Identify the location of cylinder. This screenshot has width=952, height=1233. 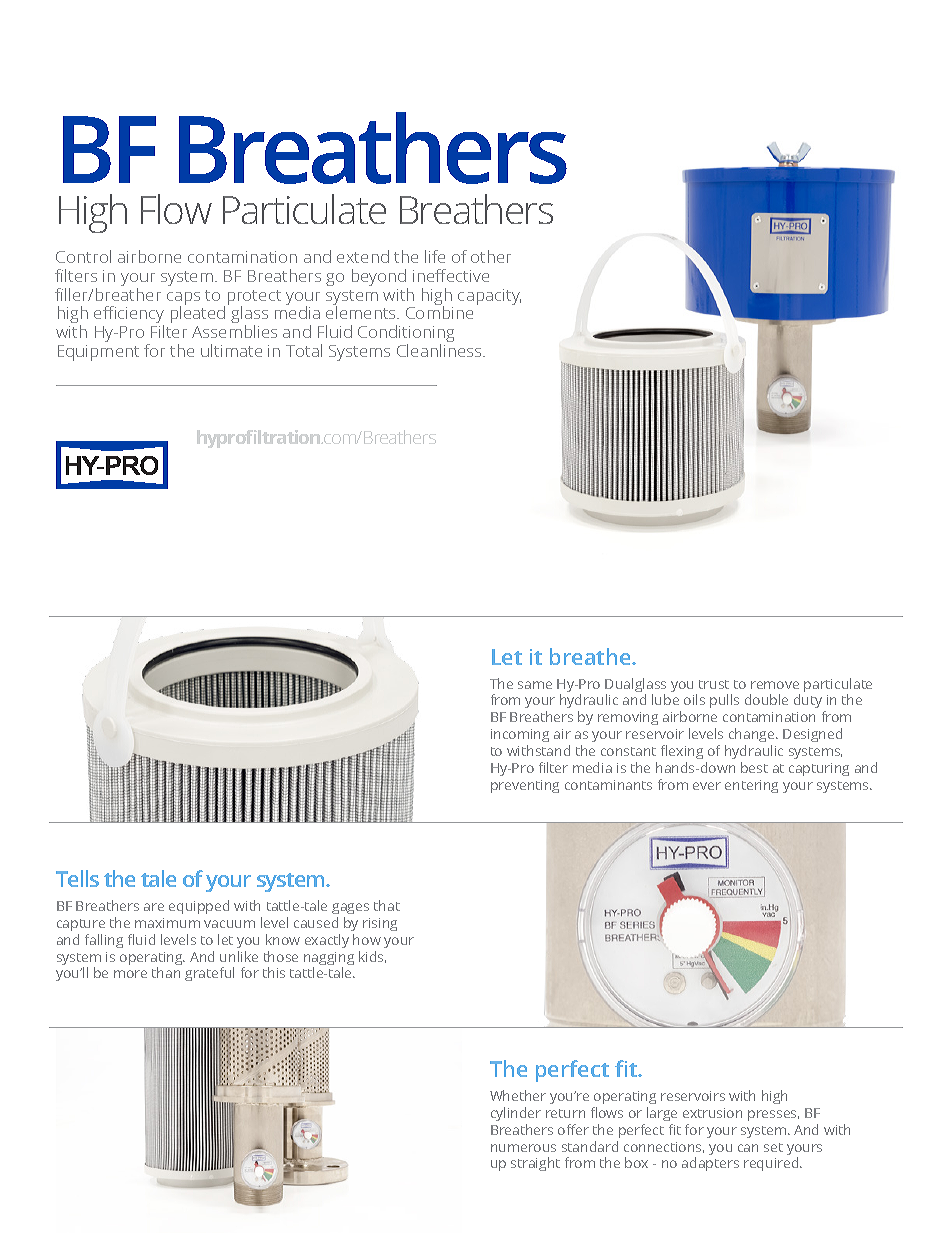
(516, 1114).
